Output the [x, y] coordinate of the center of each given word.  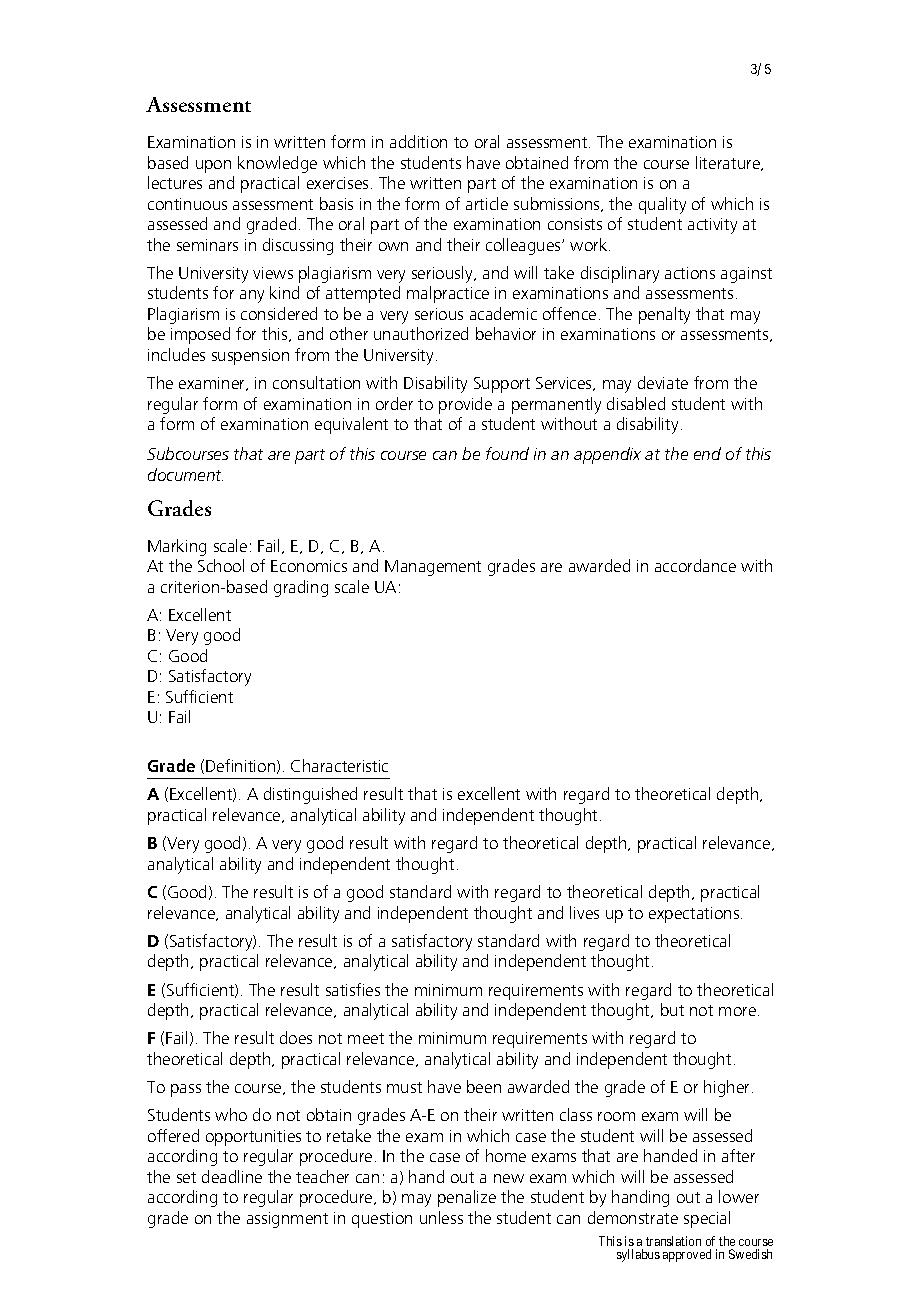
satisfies [353, 989]
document [185, 474]
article [487, 203]
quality [662, 205]
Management [433, 568]
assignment [287, 1220]
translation [673, 1241]
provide [465, 405]
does [296, 1037]
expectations [695, 915]
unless [441, 1217]
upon [213, 166]
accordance [695, 565]
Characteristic [339, 765]
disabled [636, 403]
